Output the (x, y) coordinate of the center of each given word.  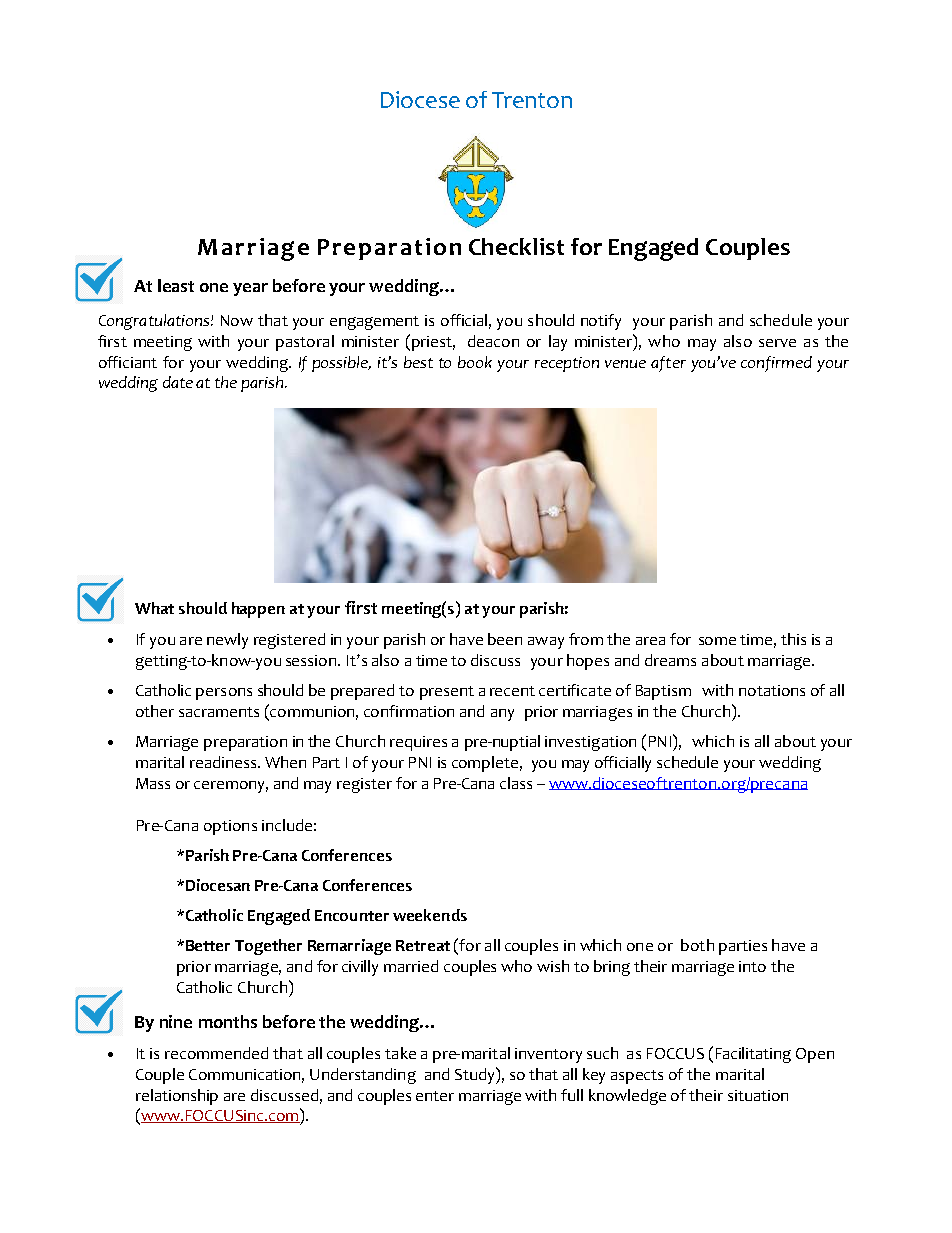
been (505, 639)
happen (258, 610)
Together (268, 947)
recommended (216, 1053)
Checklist (516, 246)
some (717, 641)
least (176, 285)
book (475, 362)
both (697, 945)
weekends (430, 915)
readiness (224, 762)
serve (777, 343)
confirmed (776, 364)
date (178, 382)
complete (485, 764)
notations (772, 690)
